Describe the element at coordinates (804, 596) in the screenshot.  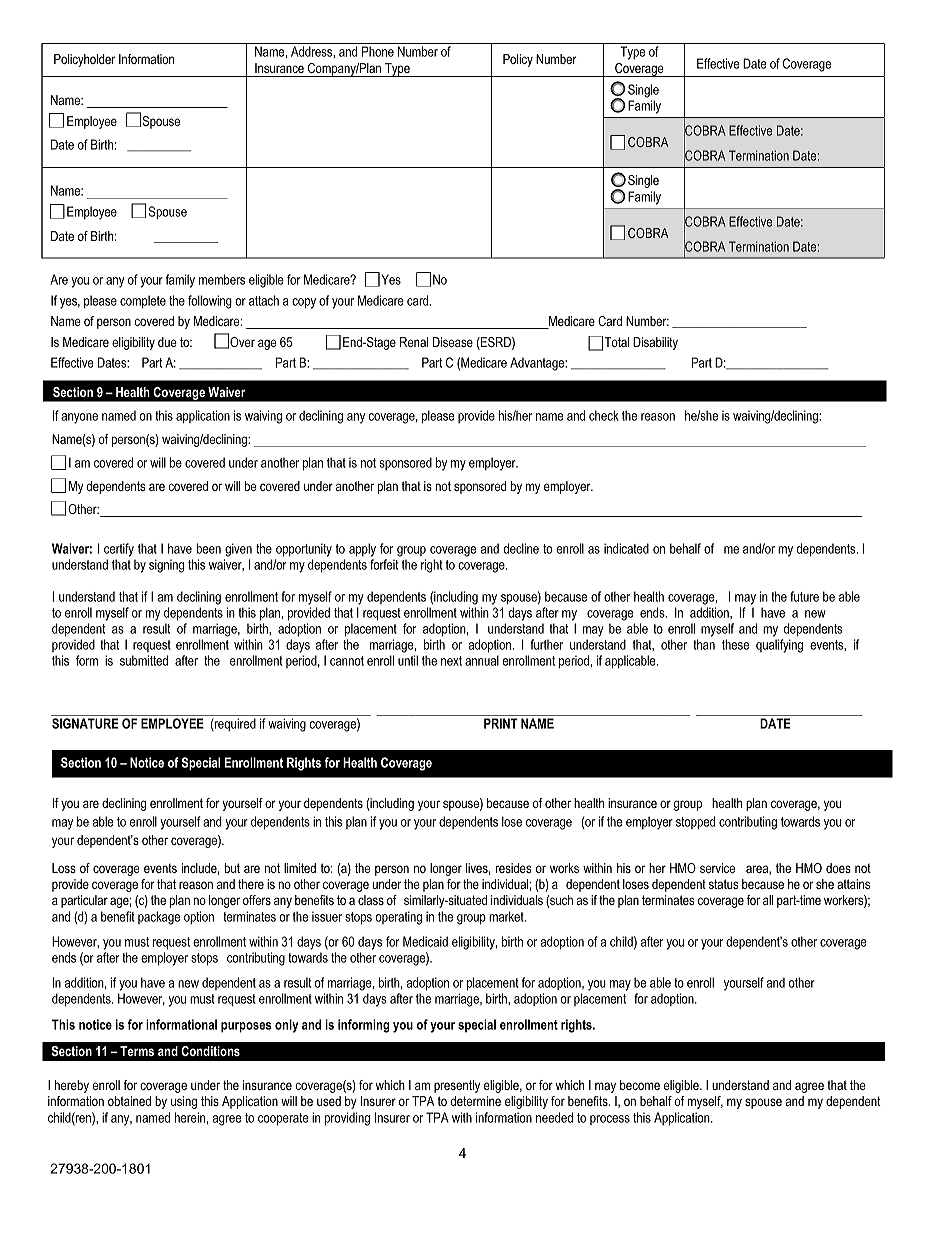
I see `future` at that location.
